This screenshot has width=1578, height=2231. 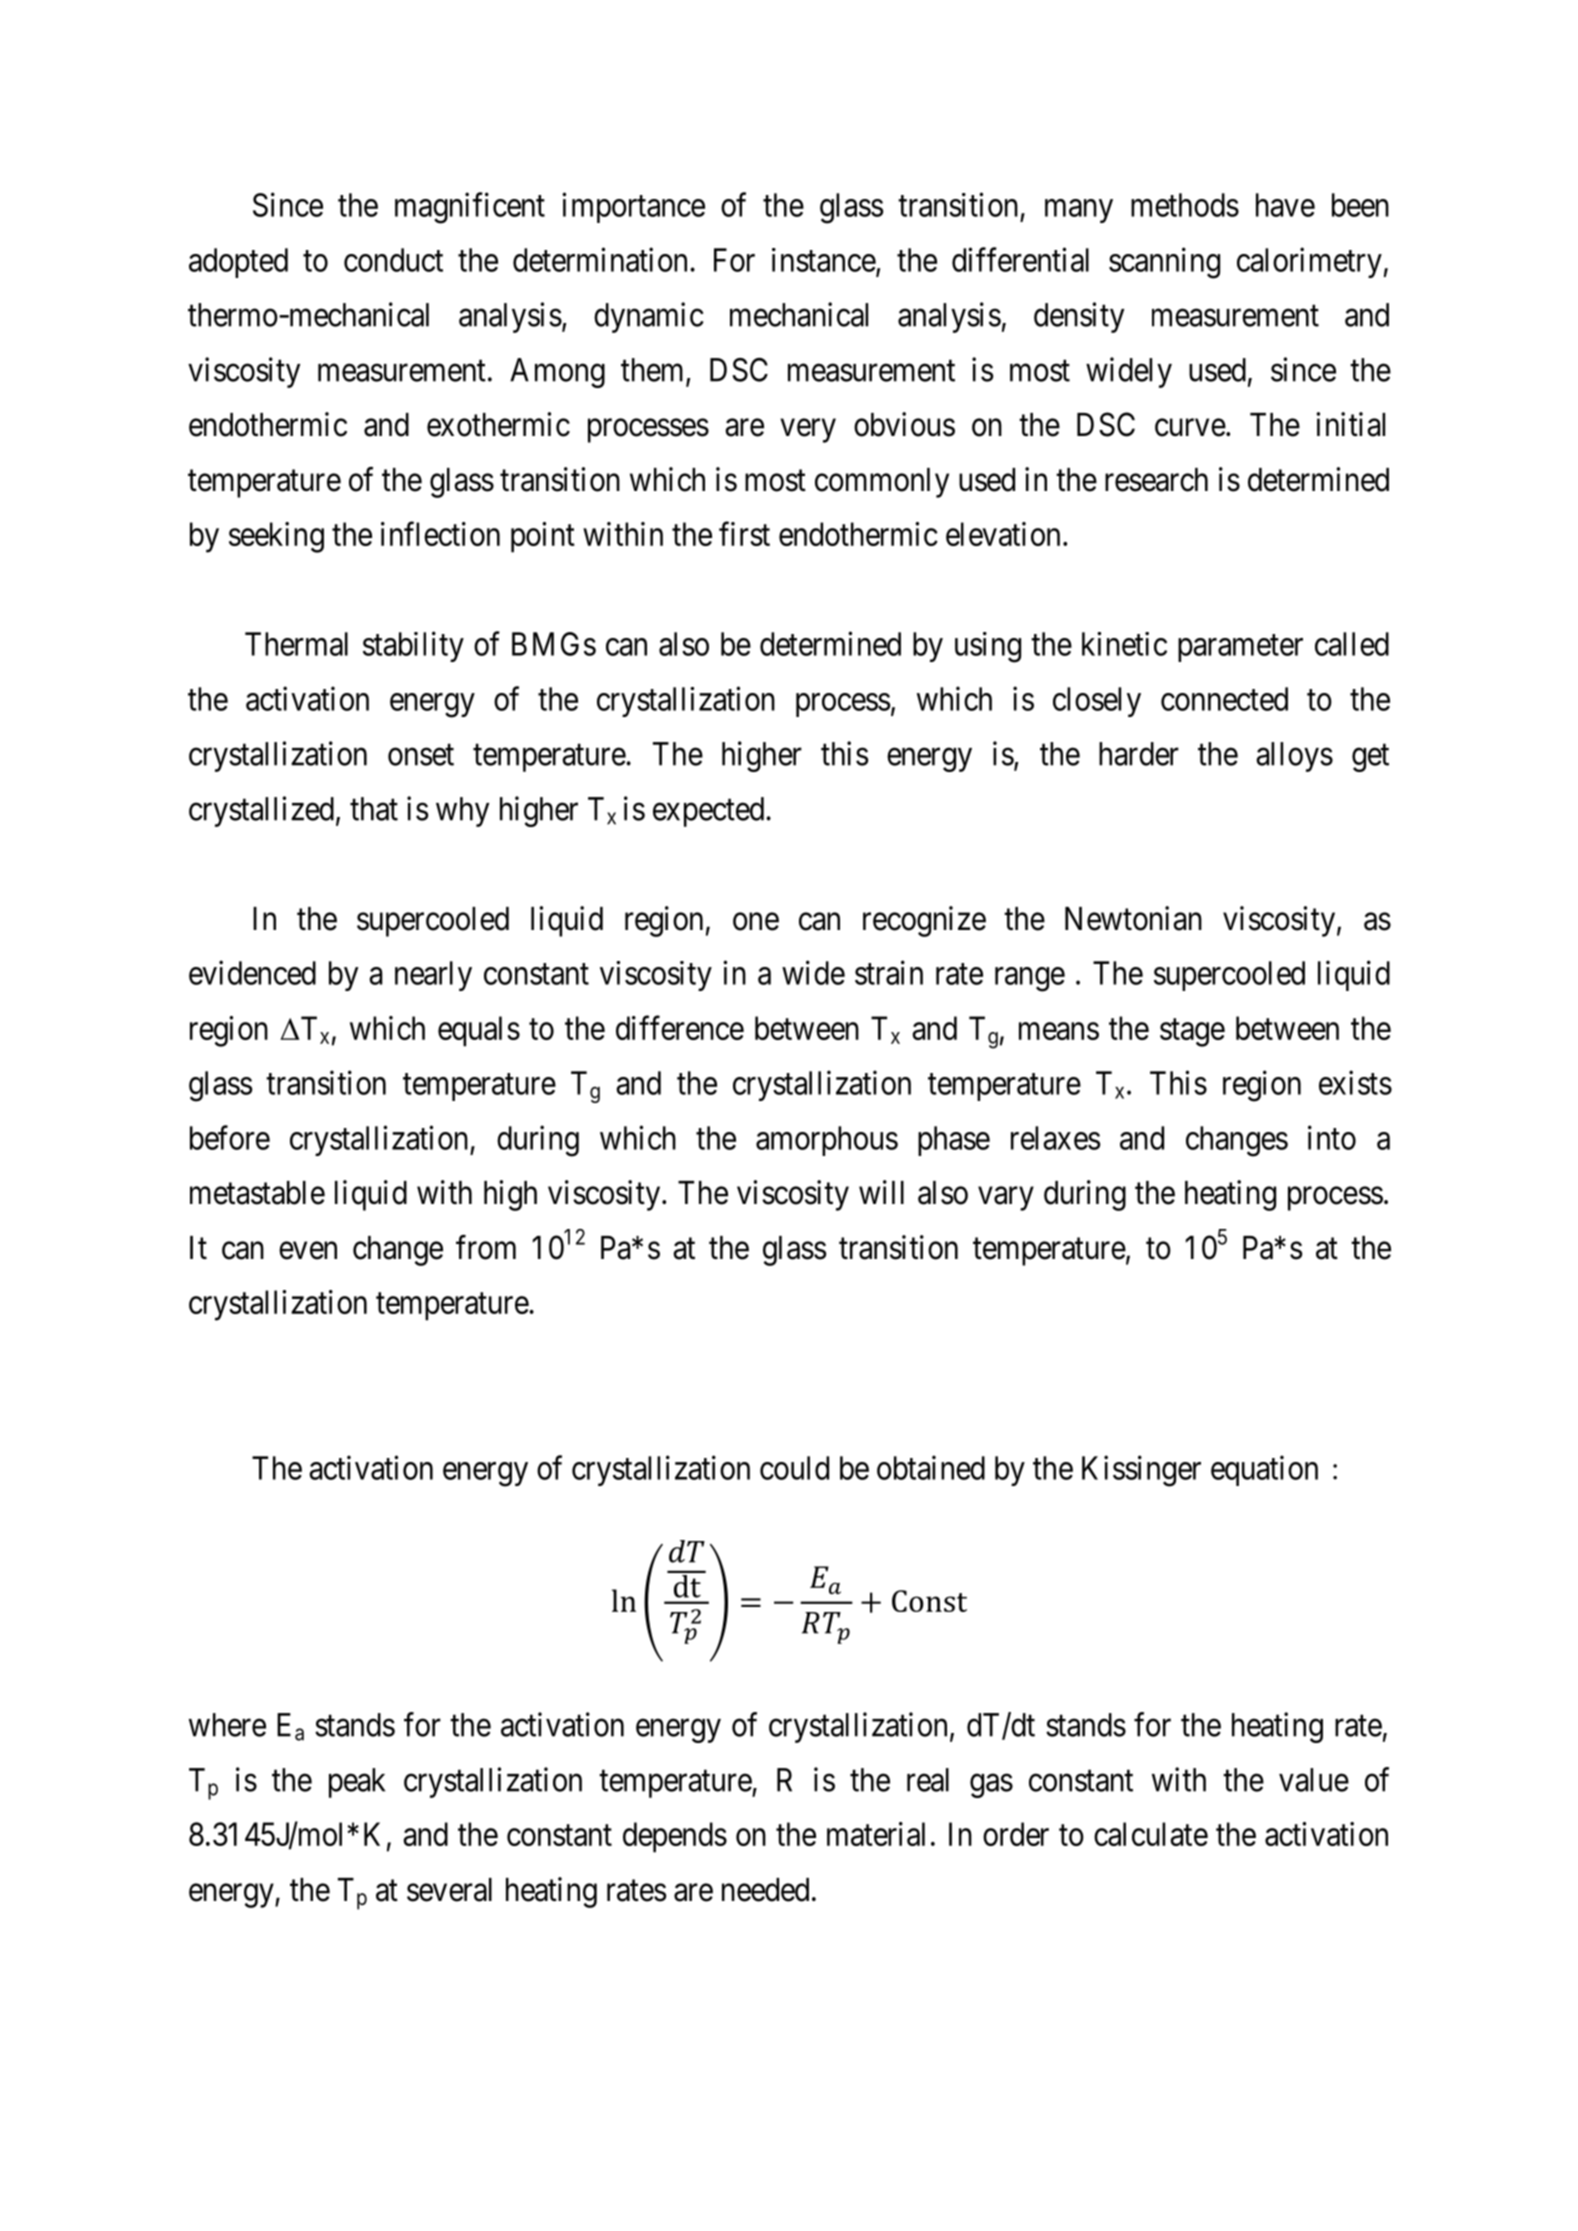 What do you see at coordinates (1141, 1471) in the screenshot?
I see `Kissinger` at bounding box center [1141, 1471].
